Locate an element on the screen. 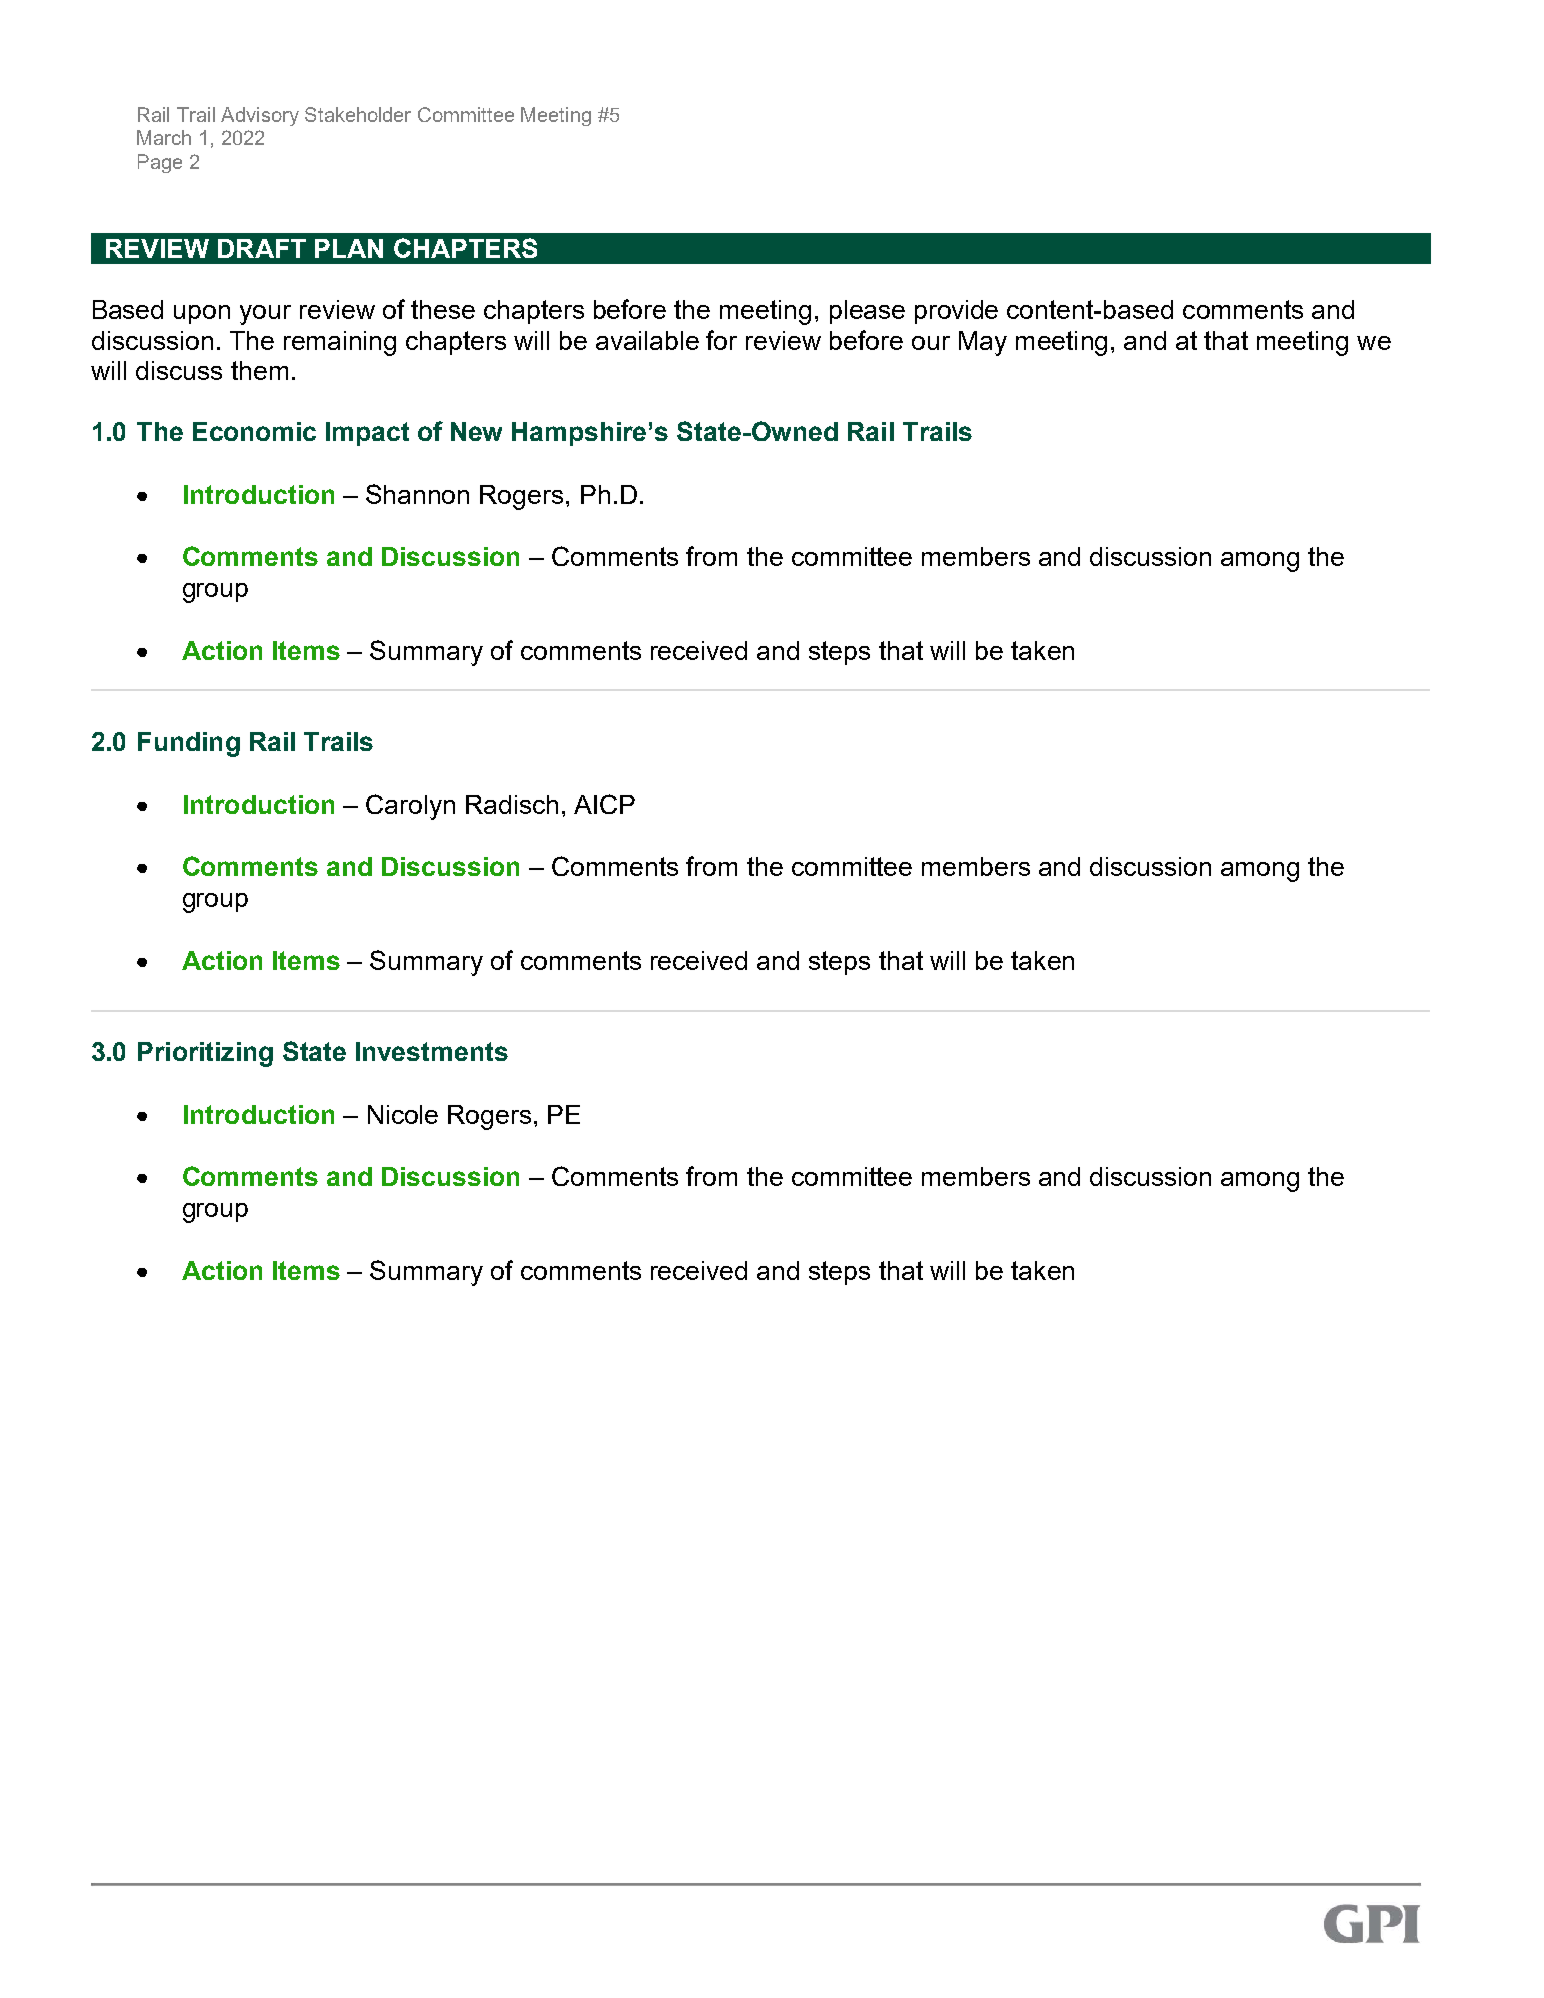 This screenshot has width=1544, height=1998. Stakeholder is located at coordinates (358, 114).
